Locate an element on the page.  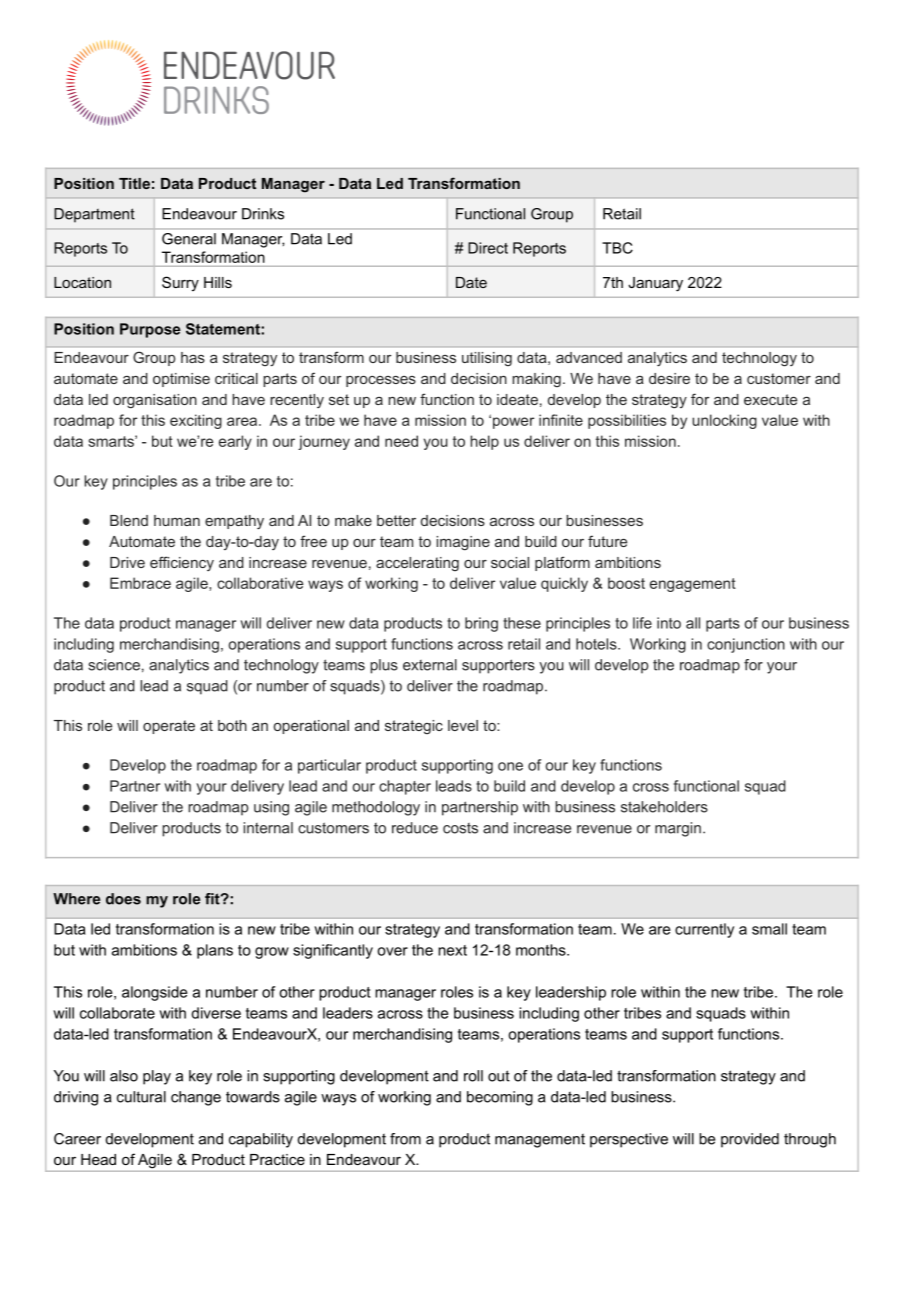
cultural is located at coordinates (141, 1097).
